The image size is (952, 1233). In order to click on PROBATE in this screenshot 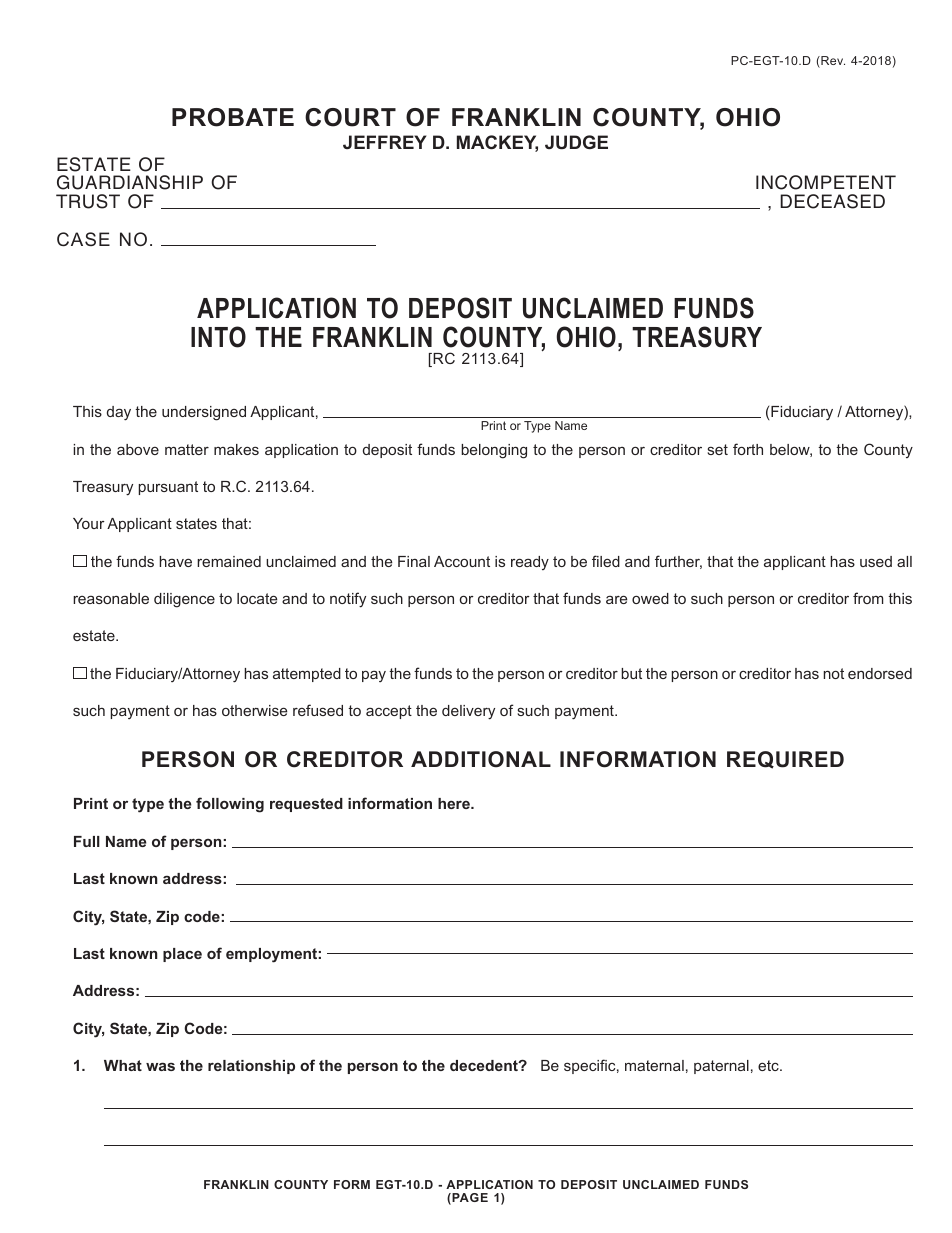, I will do `click(233, 117)`.
